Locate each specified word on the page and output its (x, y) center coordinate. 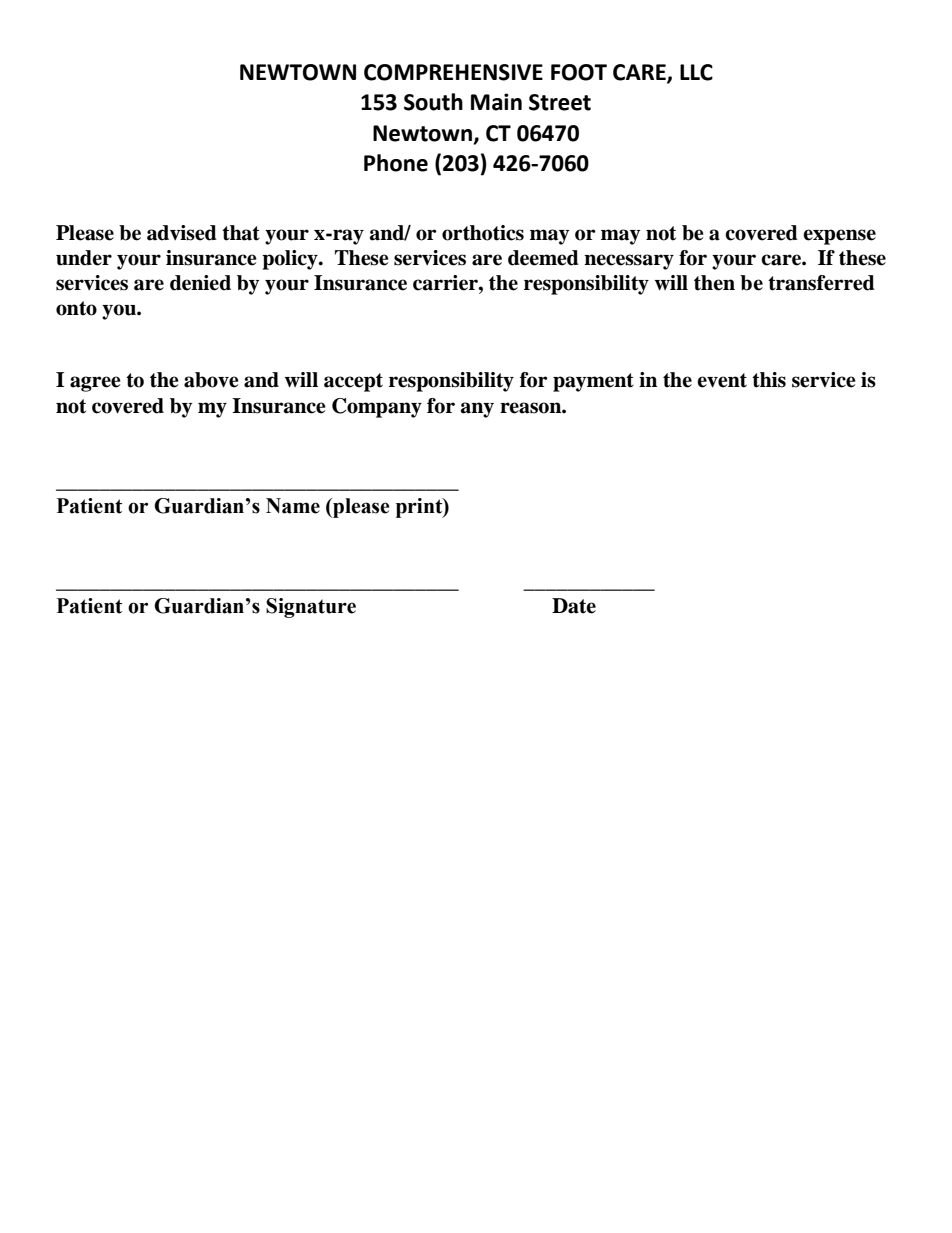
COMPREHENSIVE (453, 72)
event (722, 380)
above (211, 380)
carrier (446, 283)
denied (200, 283)
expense (839, 237)
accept (353, 382)
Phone (396, 163)
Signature (311, 608)
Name (293, 506)
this (769, 380)
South (433, 102)
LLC (696, 72)
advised (182, 233)
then (714, 283)
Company (377, 408)
